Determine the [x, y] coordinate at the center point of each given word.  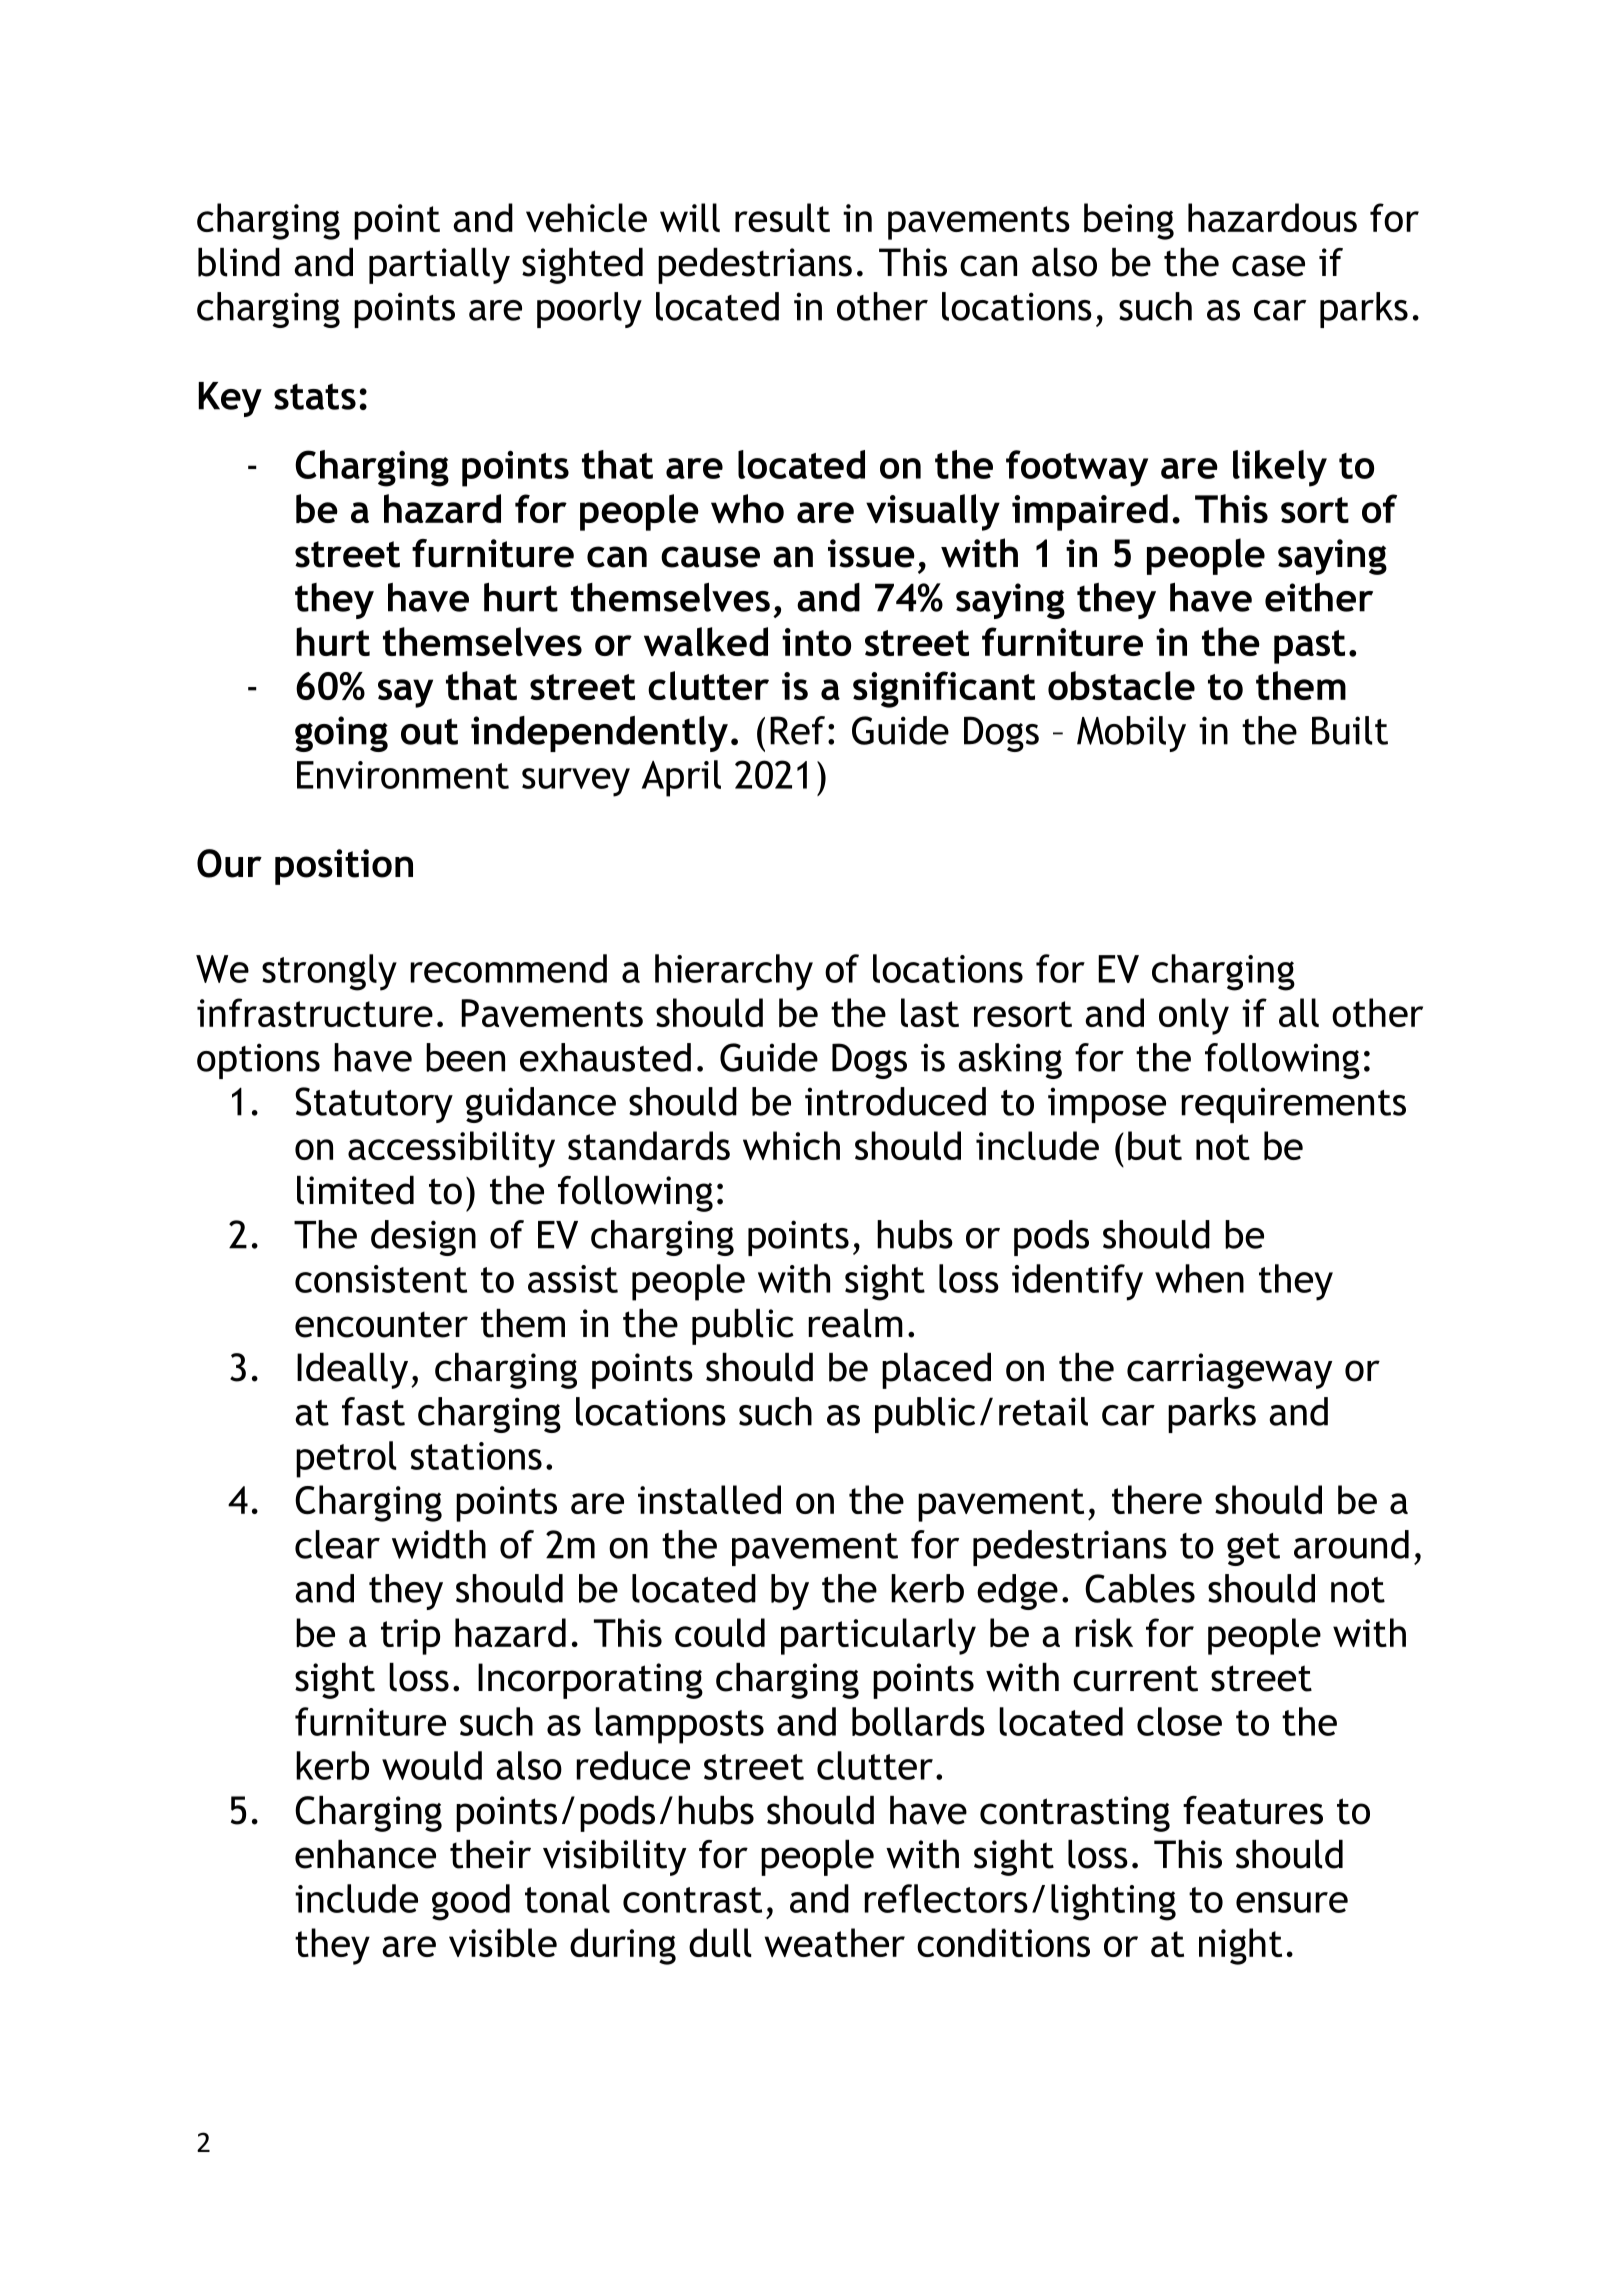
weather [834, 1942]
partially [439, 266]
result [782, 217]
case [1268, 266]
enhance [365, 1854]
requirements [1293, 1105]
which [791, 1145]
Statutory [374, 1105]
